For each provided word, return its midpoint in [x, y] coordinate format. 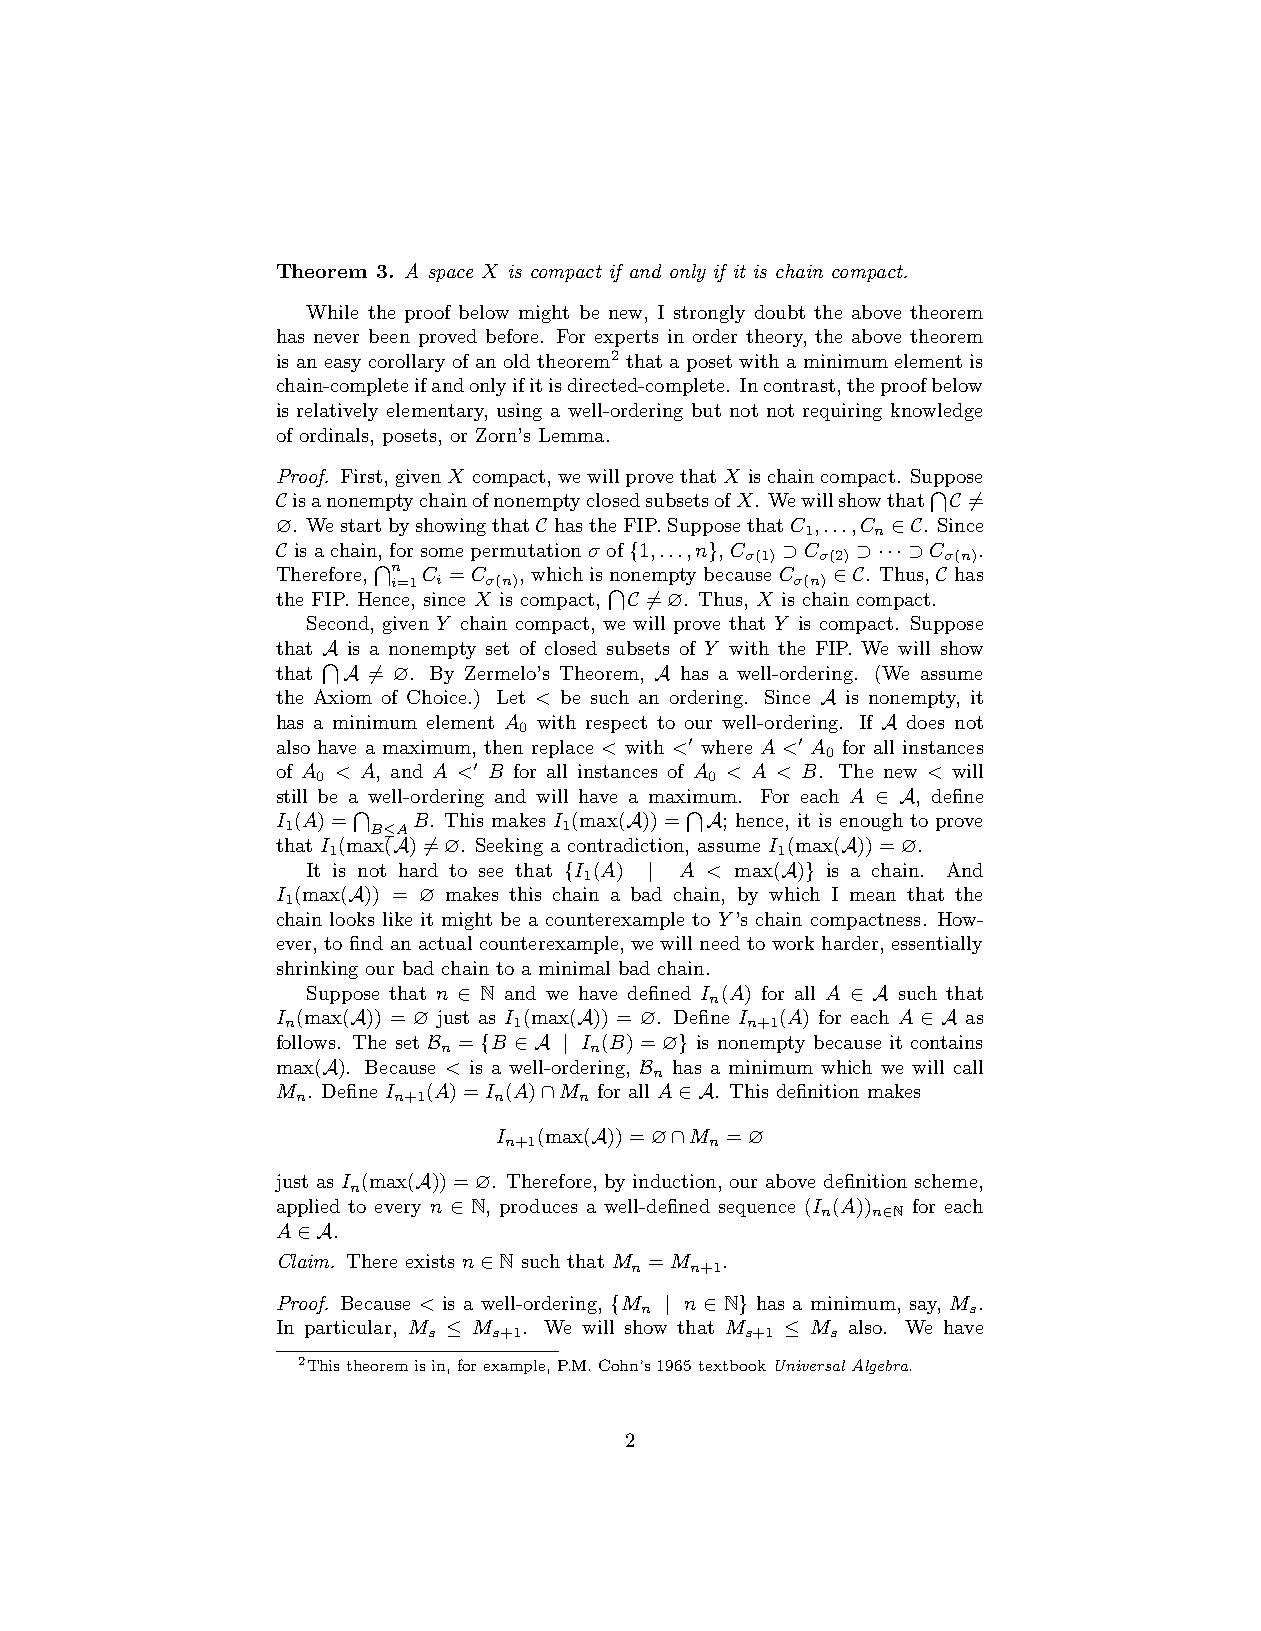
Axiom [343, 696]
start [361, 525]
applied [308, 1208]
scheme [946, 1181]
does [925, 722]
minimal [574, 968]
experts [626, 338]
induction [674, 1181]
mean [873, 896]
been [389, 336]
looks [352, 919]
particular [348, 1329]
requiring [842, 412]
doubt [780, 312]
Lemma [571, 435]
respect [616, 724]
